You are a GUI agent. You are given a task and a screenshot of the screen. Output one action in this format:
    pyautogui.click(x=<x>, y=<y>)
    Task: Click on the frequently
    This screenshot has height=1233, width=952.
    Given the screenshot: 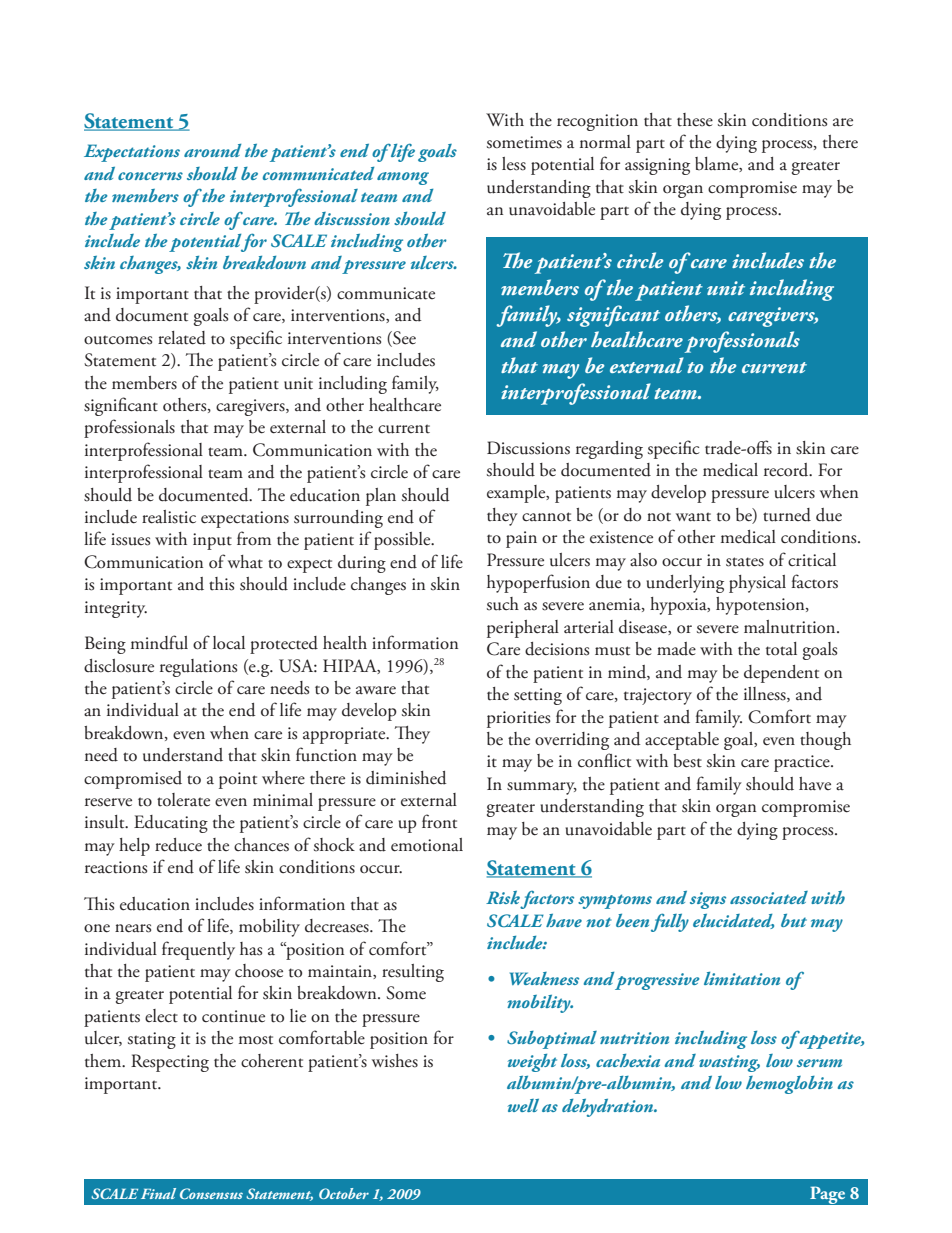 What is the action you would take?
    pyautogui.click(x=198, y=950)
